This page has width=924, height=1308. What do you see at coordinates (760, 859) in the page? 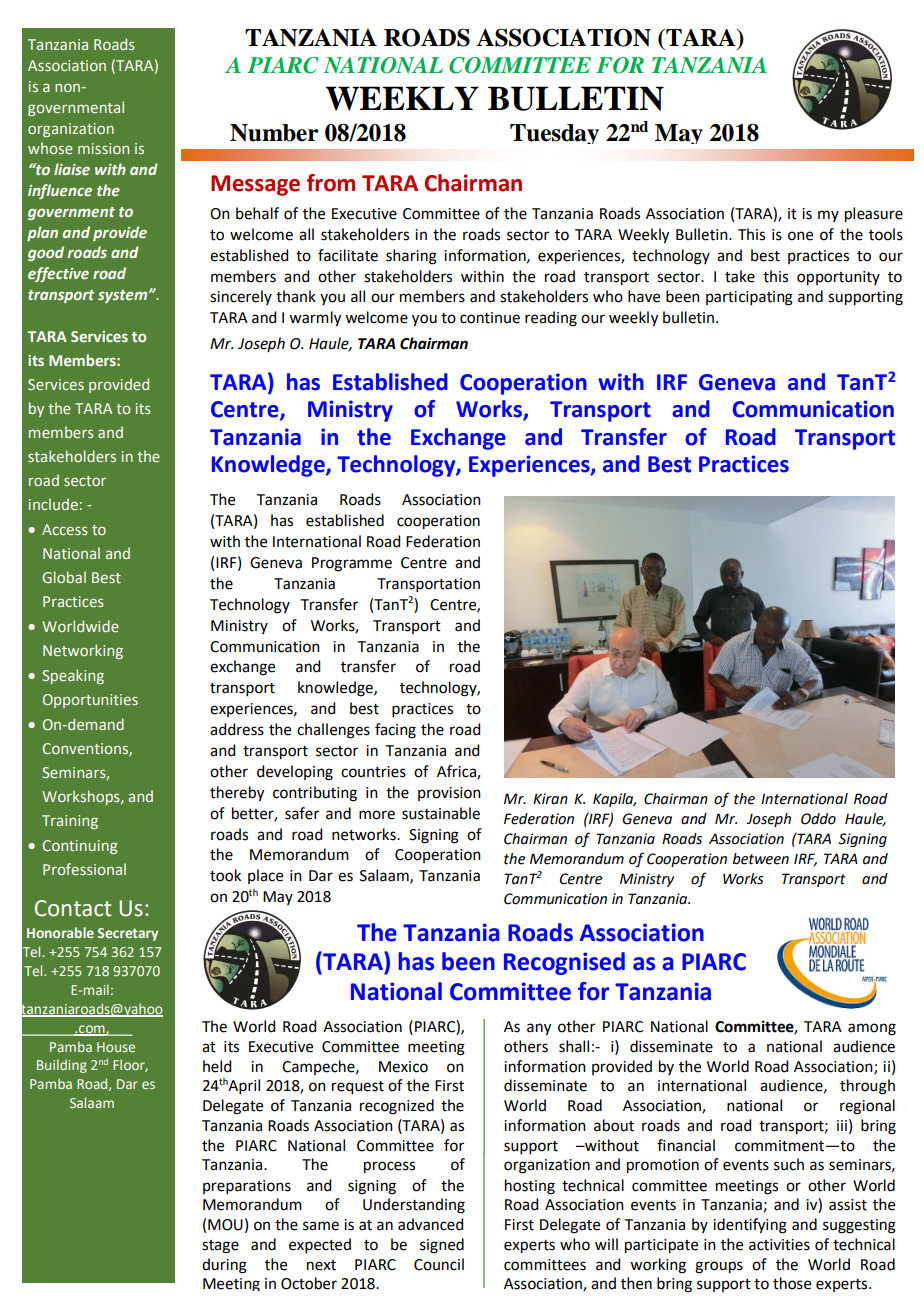
I see `between` at bounding box center [760, 859].
